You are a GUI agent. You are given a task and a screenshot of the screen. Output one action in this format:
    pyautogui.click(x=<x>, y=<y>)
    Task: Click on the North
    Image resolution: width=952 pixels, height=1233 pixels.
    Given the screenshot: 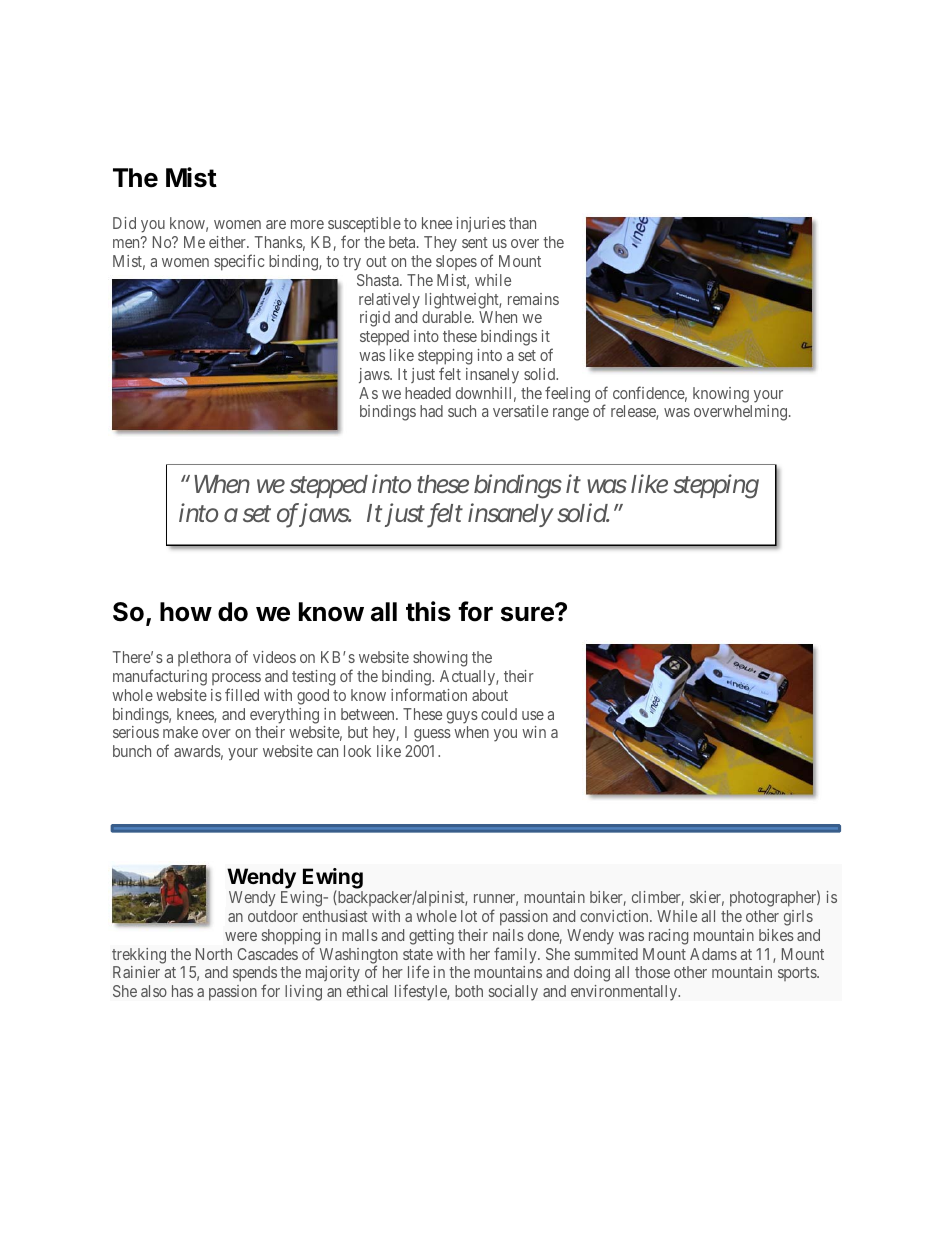 What is the action you would take?
    pyautogui.click(x=214, y=954)
